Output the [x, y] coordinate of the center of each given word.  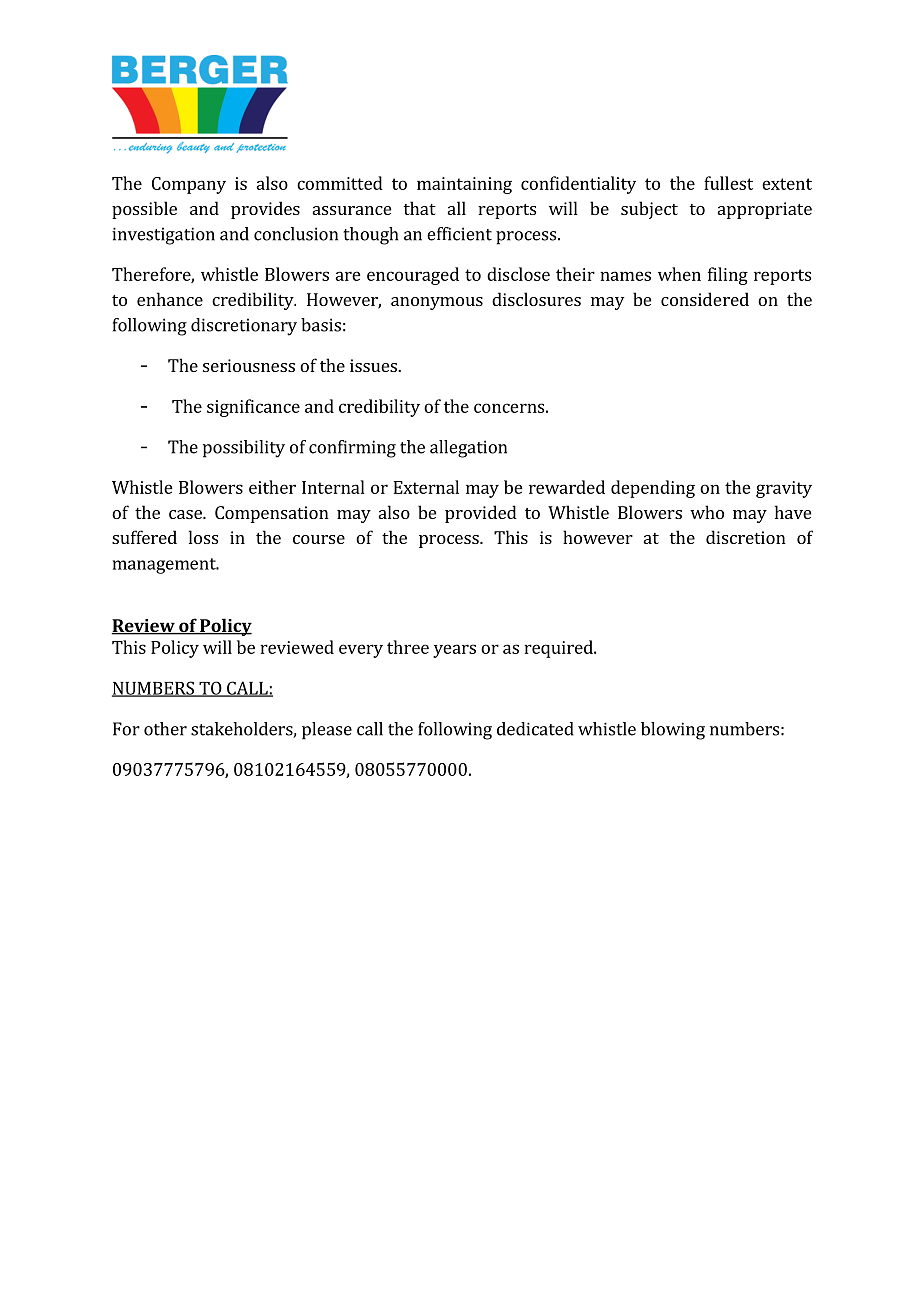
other [165, 729]
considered [705, 299]
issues [374, 365]
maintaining [464, 185]
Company [189, 185]
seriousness [249, 365]
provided [481, 514]
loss [203, 537]
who [707, 512]
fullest [728, 183]
